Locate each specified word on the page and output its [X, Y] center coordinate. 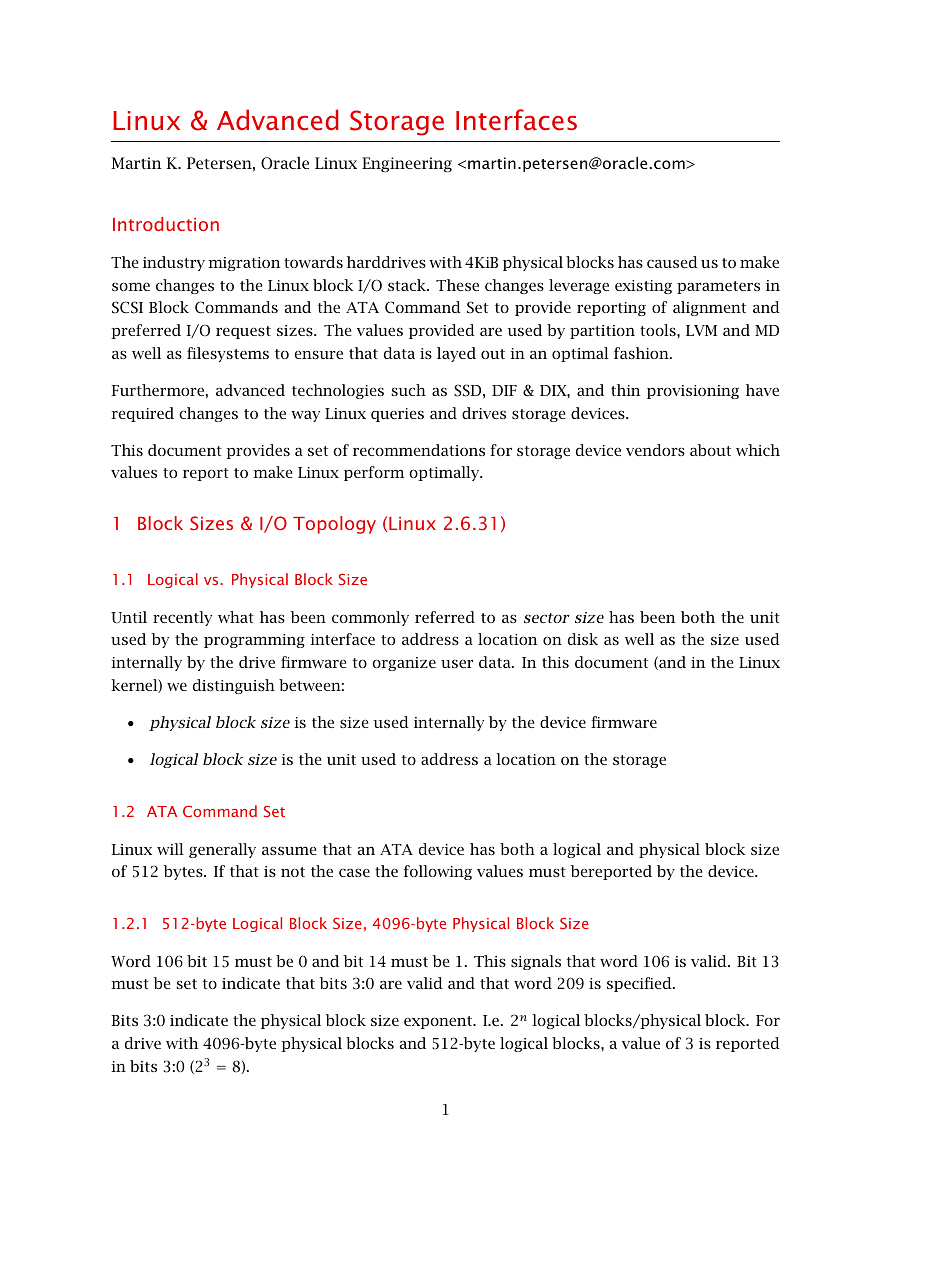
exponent [439, 1022]
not [293, 872]
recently [182, 618]
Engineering [407, 165]
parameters [718, 287]
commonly [370, 618]
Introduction [166, 224]
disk [583, 639]
